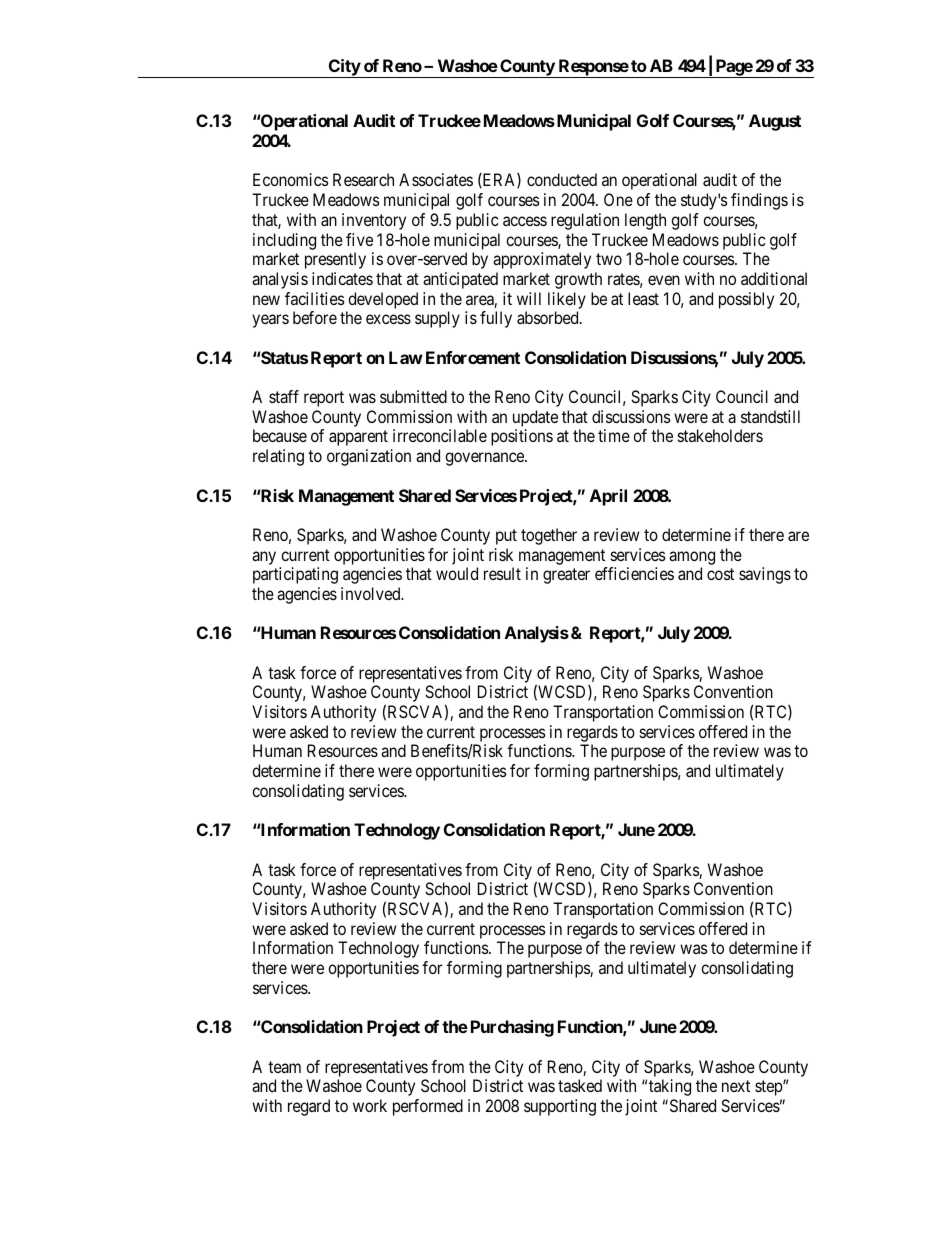  What do you see at coordinates (670, 1087) in the image?
I see `taking` at bounding box center [670, 1087].
